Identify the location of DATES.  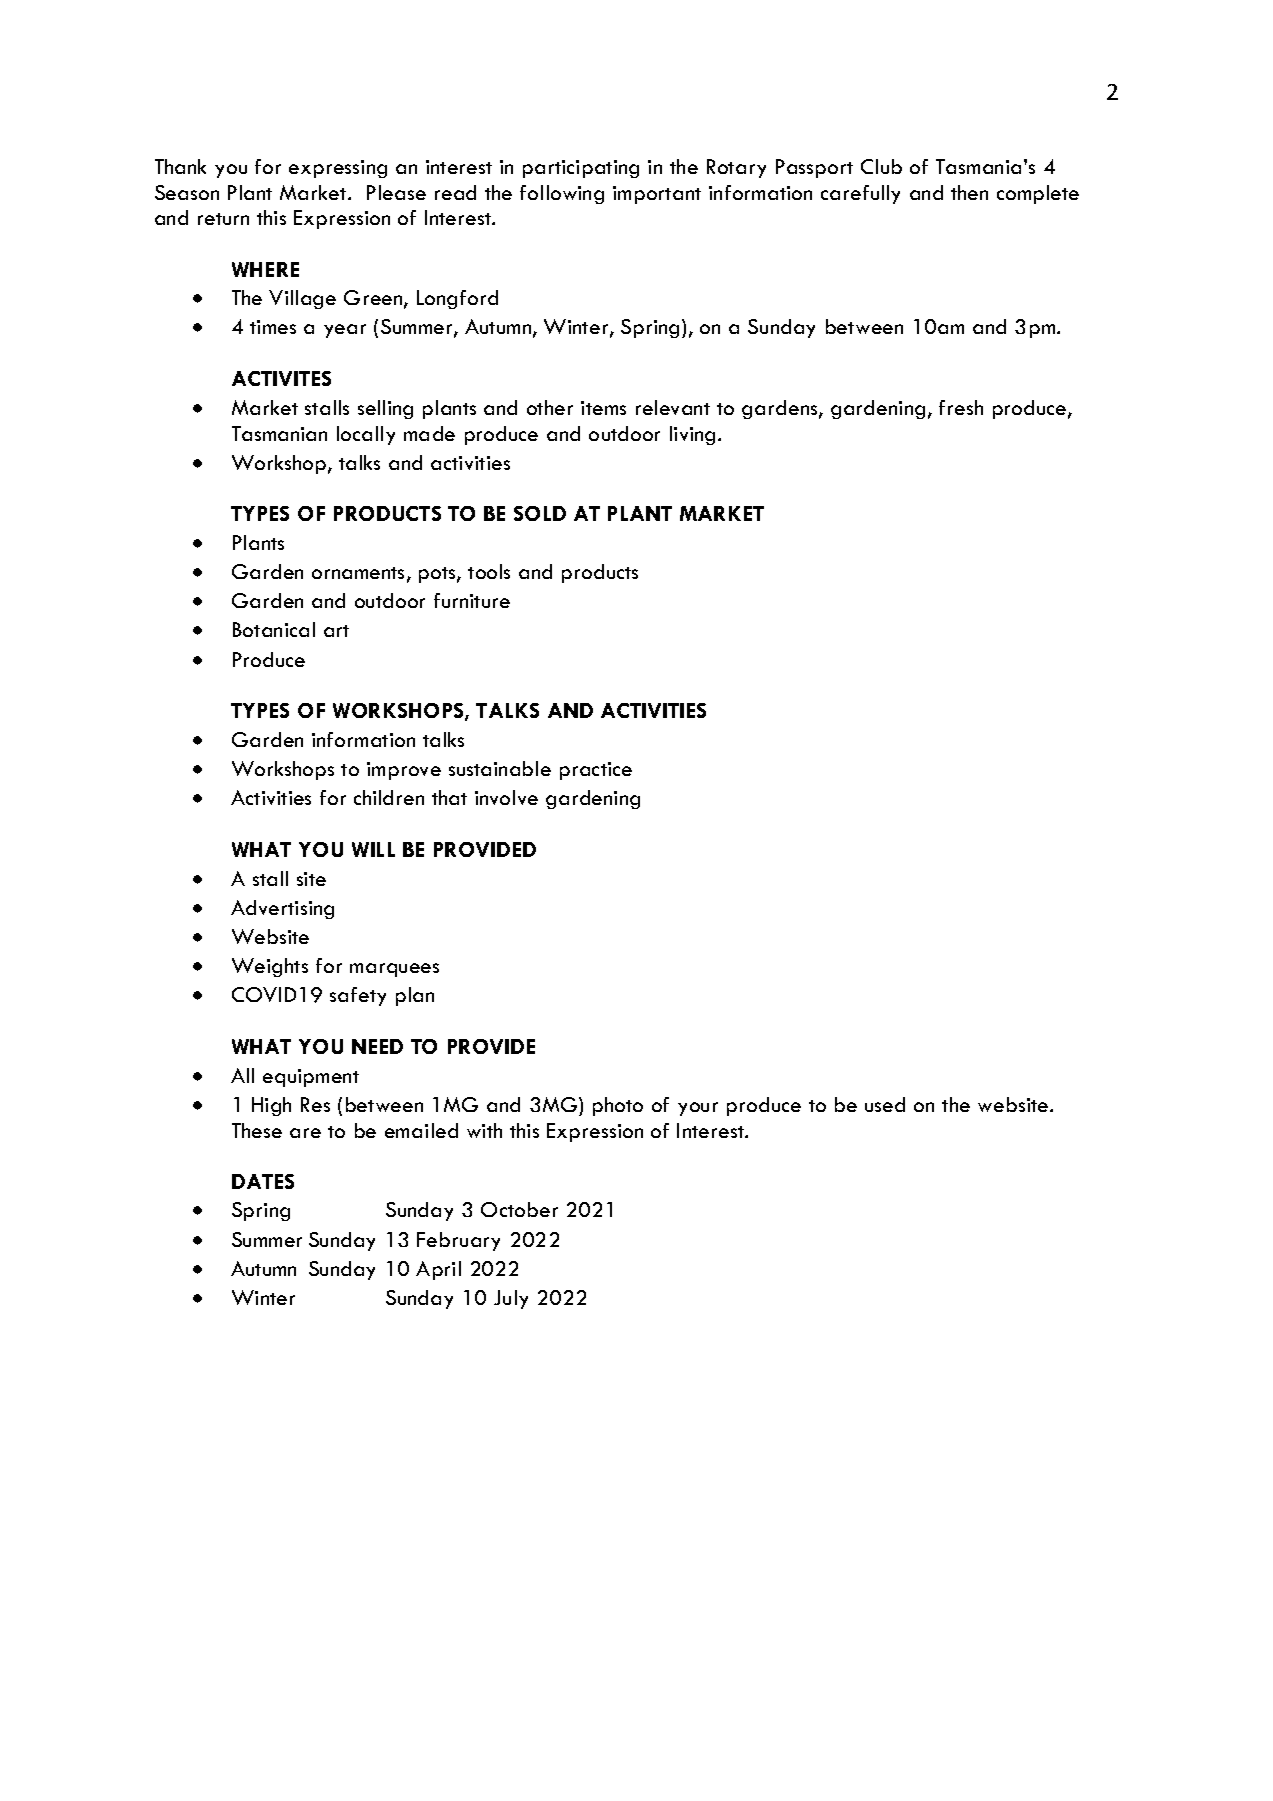
(263, 1181).
